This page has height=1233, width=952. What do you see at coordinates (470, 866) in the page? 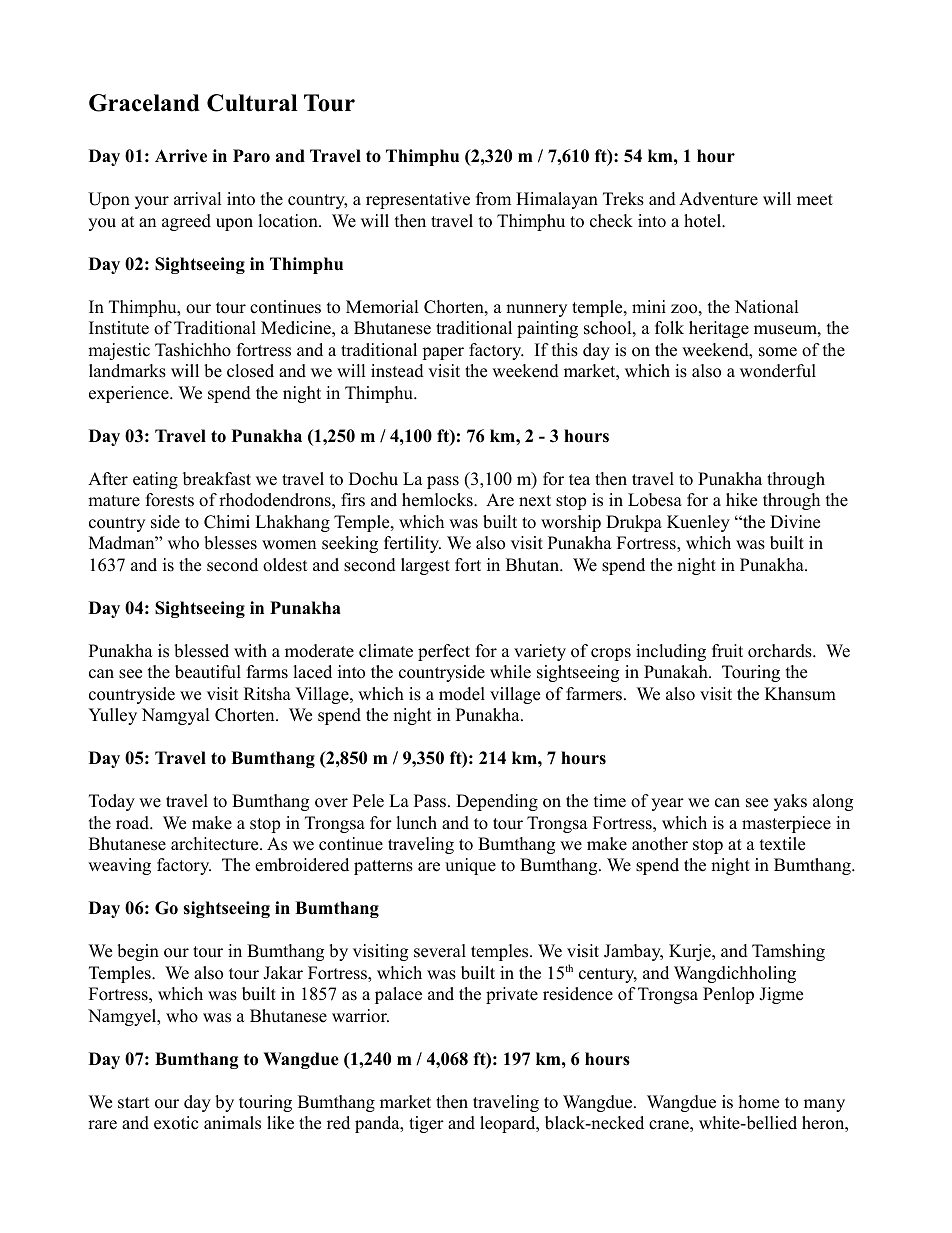
I see `unique` at bounding box center [470, 866].
